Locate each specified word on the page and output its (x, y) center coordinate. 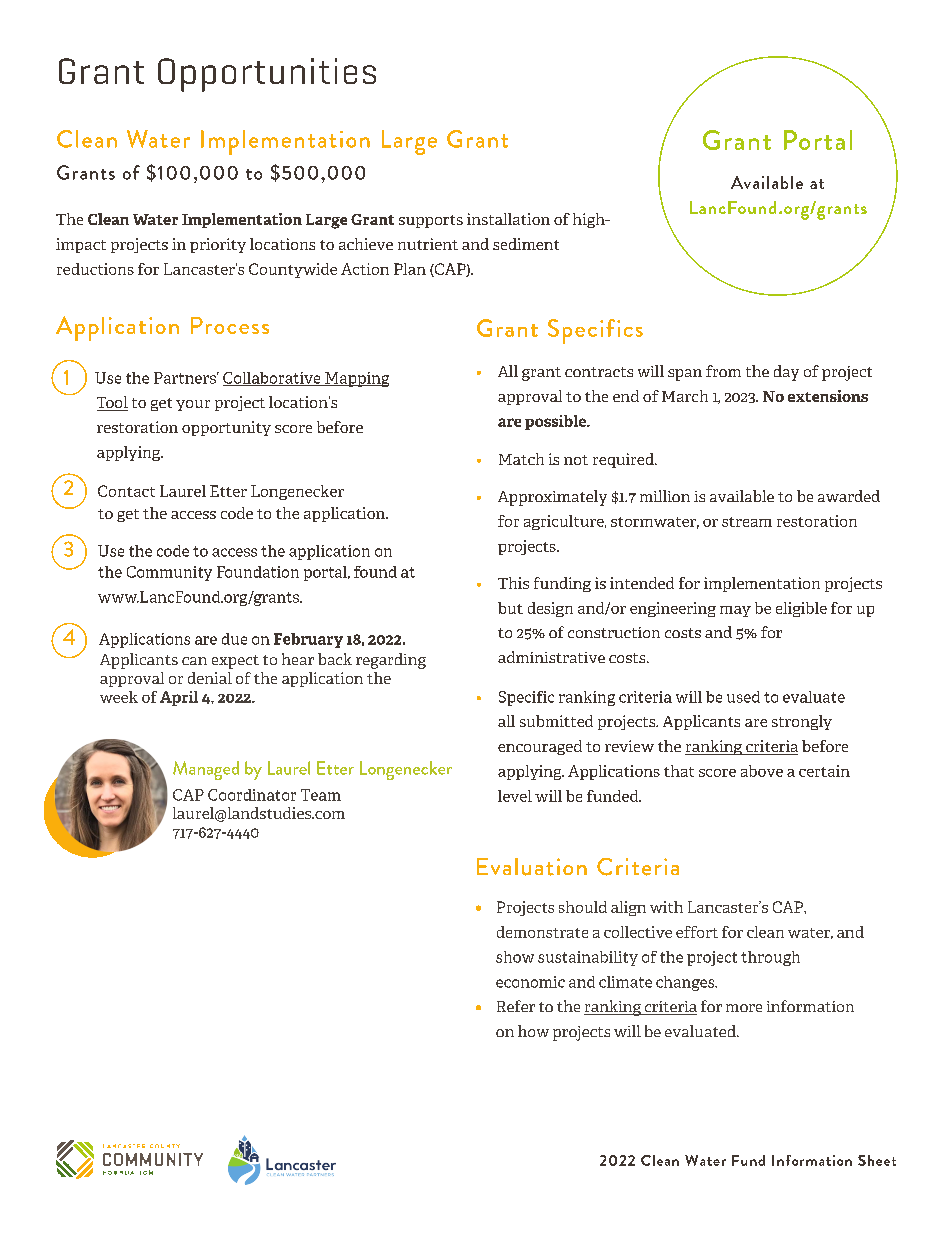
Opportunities (267, 75)
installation (508, 219)
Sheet (877, 1160)
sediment (526, 244)
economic (530, 982)
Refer (516, 1006)
